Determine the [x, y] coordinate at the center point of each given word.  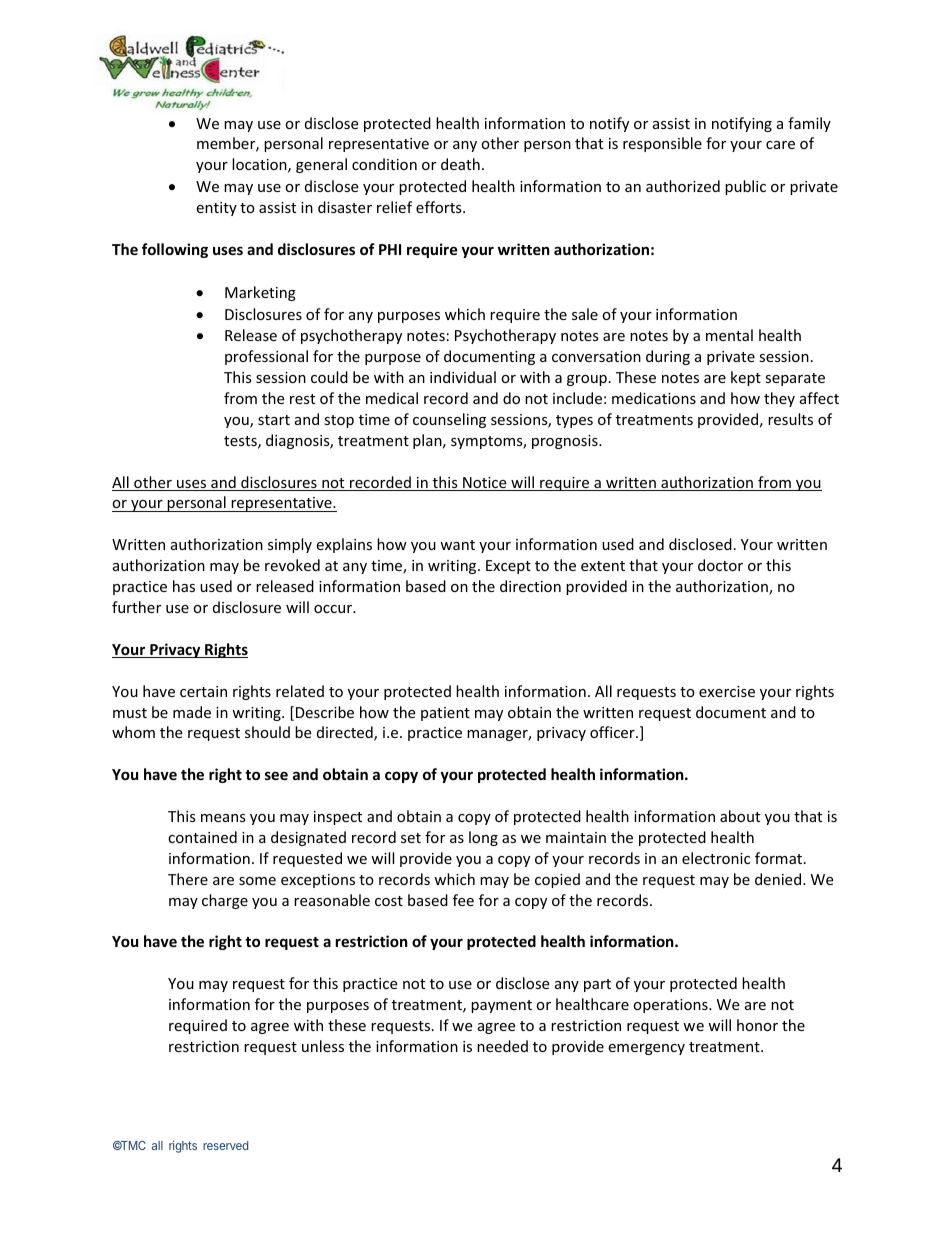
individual [463, 377]
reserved [225, 1145]
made [192, 712]
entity [216, 209]
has [184, 586]
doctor [720, 565]
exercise [727, 691]
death [460, 164]
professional [266, 357]
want [457, 545]
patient [445, 714]
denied [778, 879]
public [745, 187]
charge [225, 901]
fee [463, 900]
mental [729, 335]
